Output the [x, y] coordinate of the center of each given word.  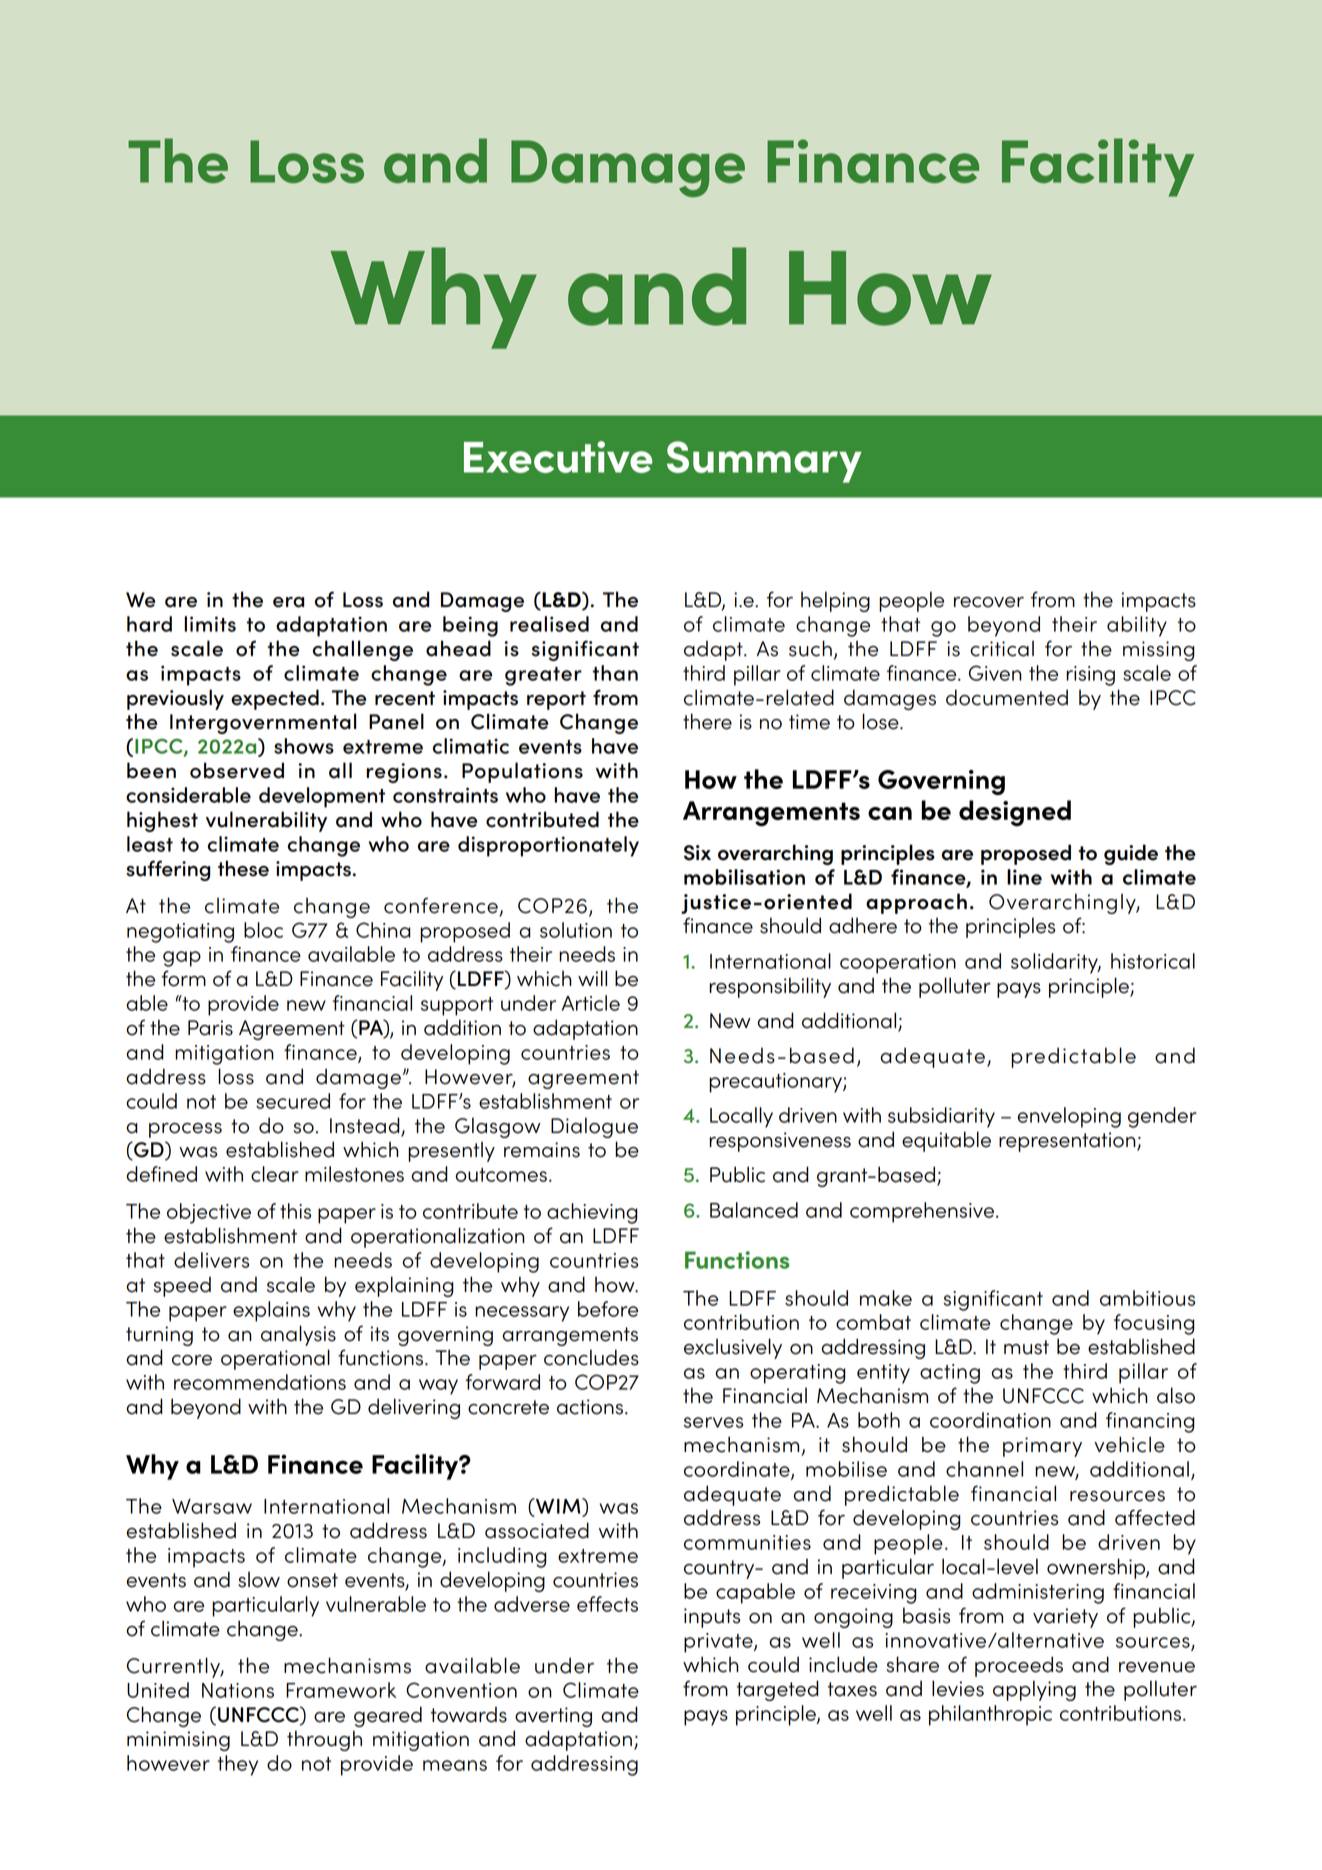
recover [989, 602]
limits [210, 624]
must [1026, 1347]
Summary [764, 462]
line [1024, 877]
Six [697, 853]
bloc [263, 930]
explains [271, 1311]
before [608, 1309]
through [324, 1740]
